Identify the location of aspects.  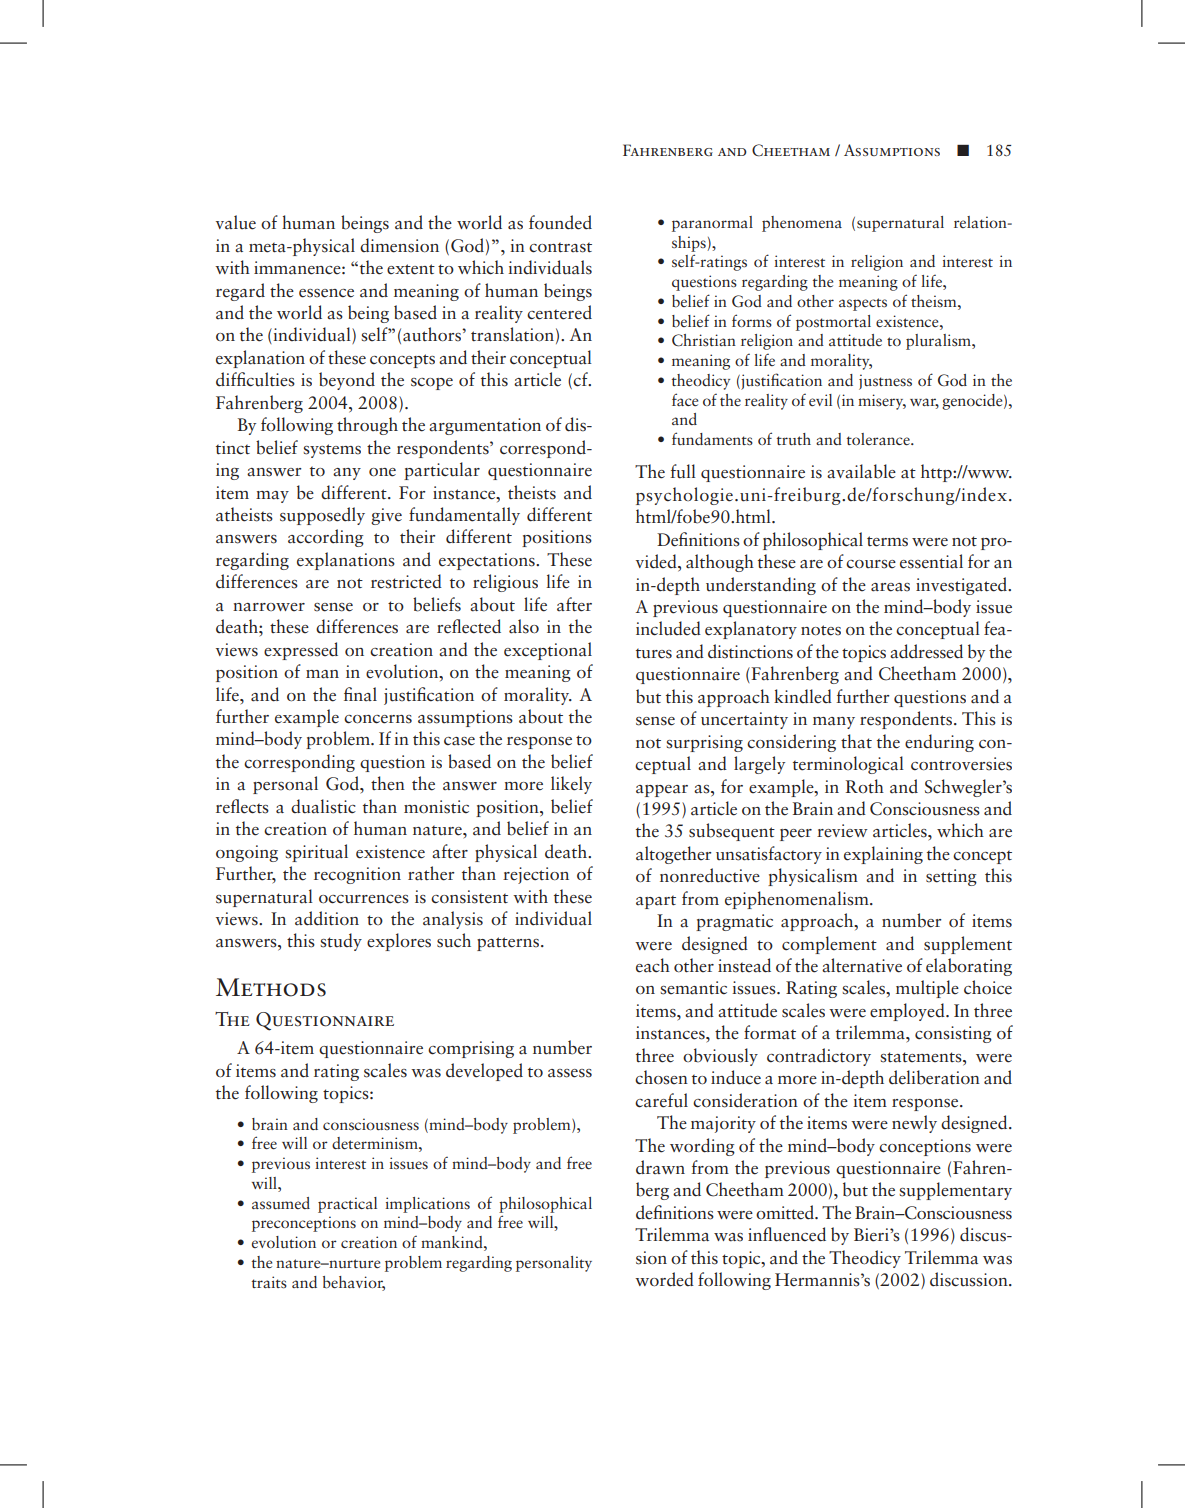
(863, 304).
